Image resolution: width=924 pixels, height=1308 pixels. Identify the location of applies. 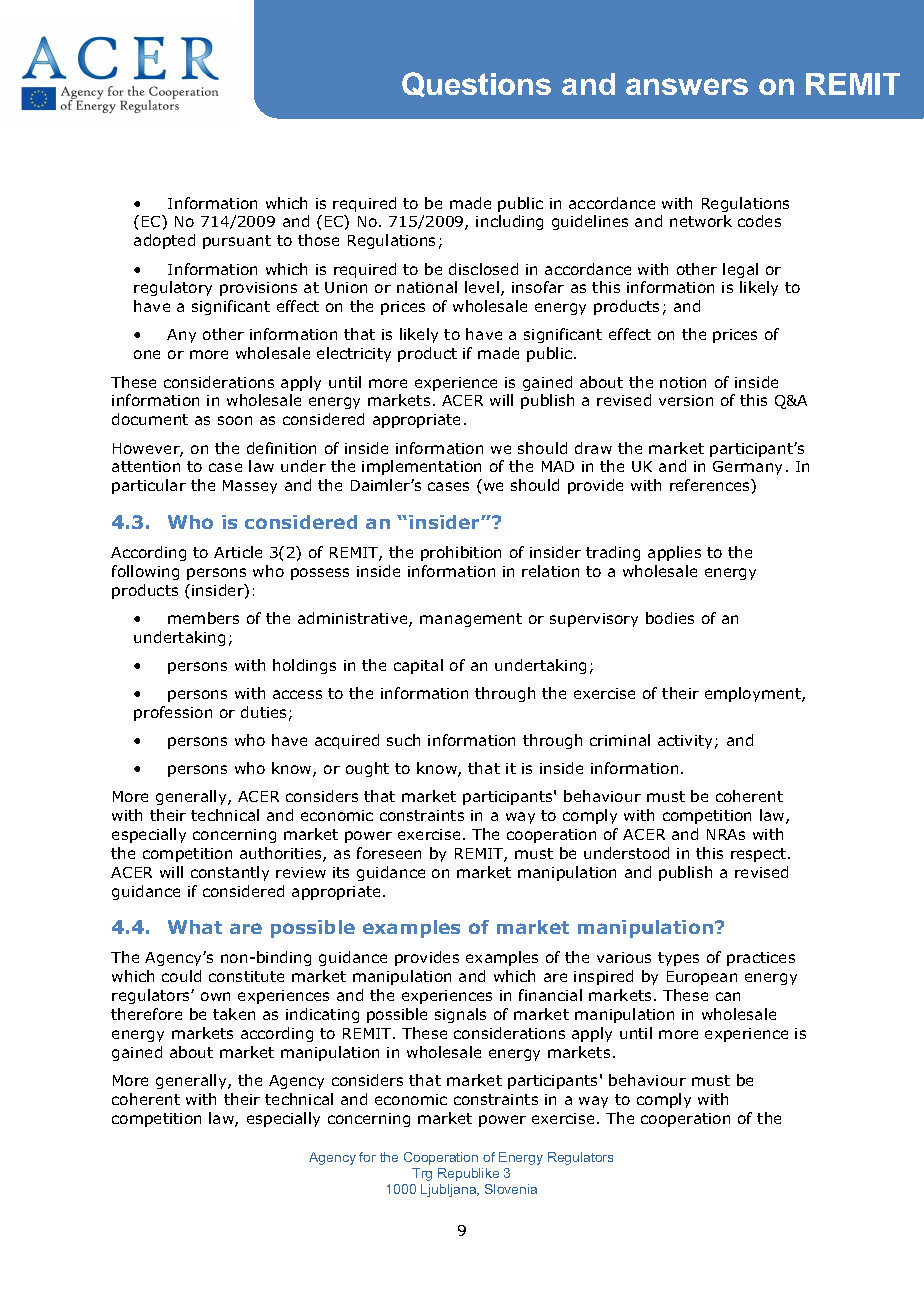
(674, 553).
